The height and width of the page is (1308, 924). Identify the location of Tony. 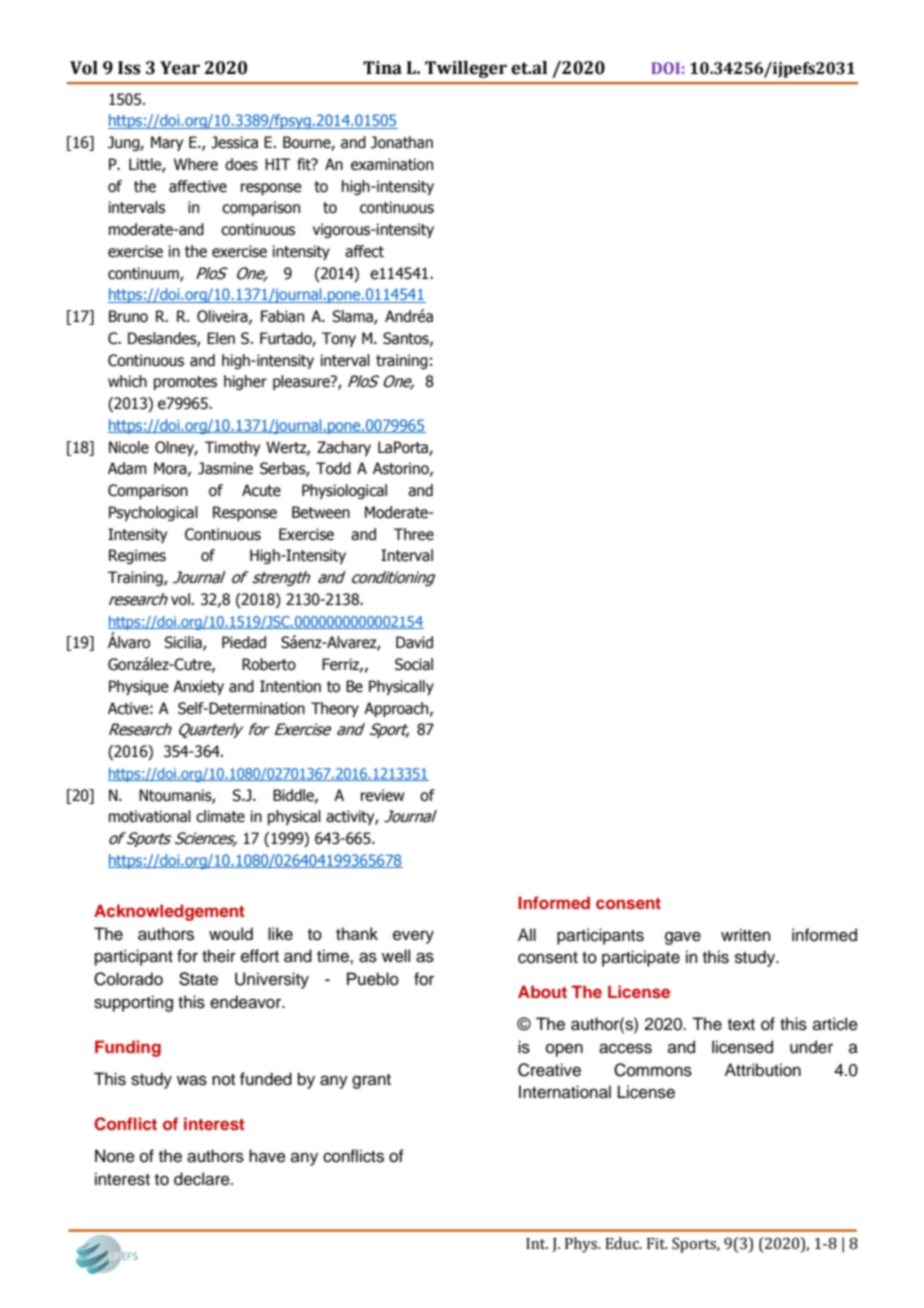
(339, 339).
